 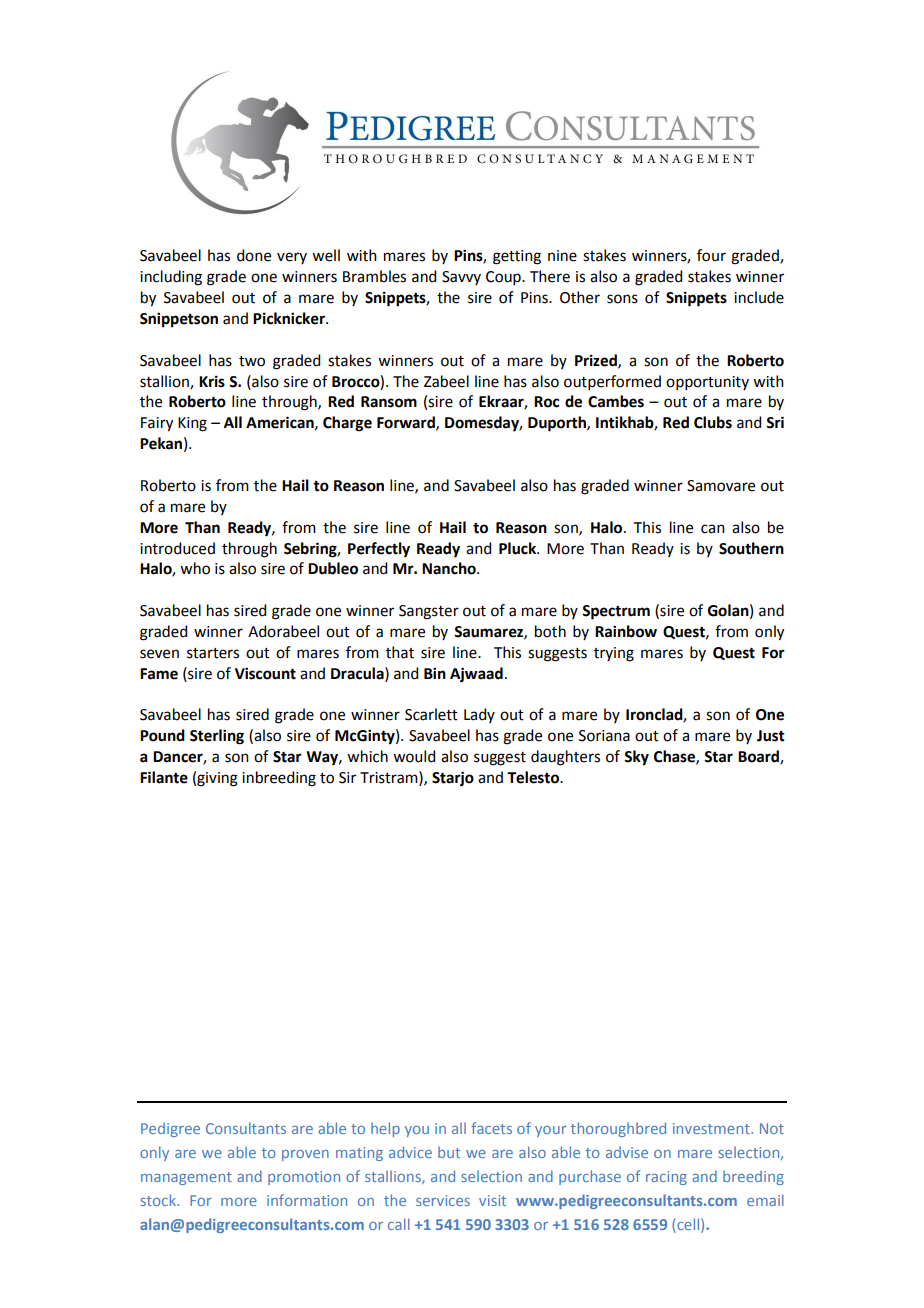 What do you see at coordinates (195, 568) in the screenshot?
I see `who` at bounding box center [195, 568].
